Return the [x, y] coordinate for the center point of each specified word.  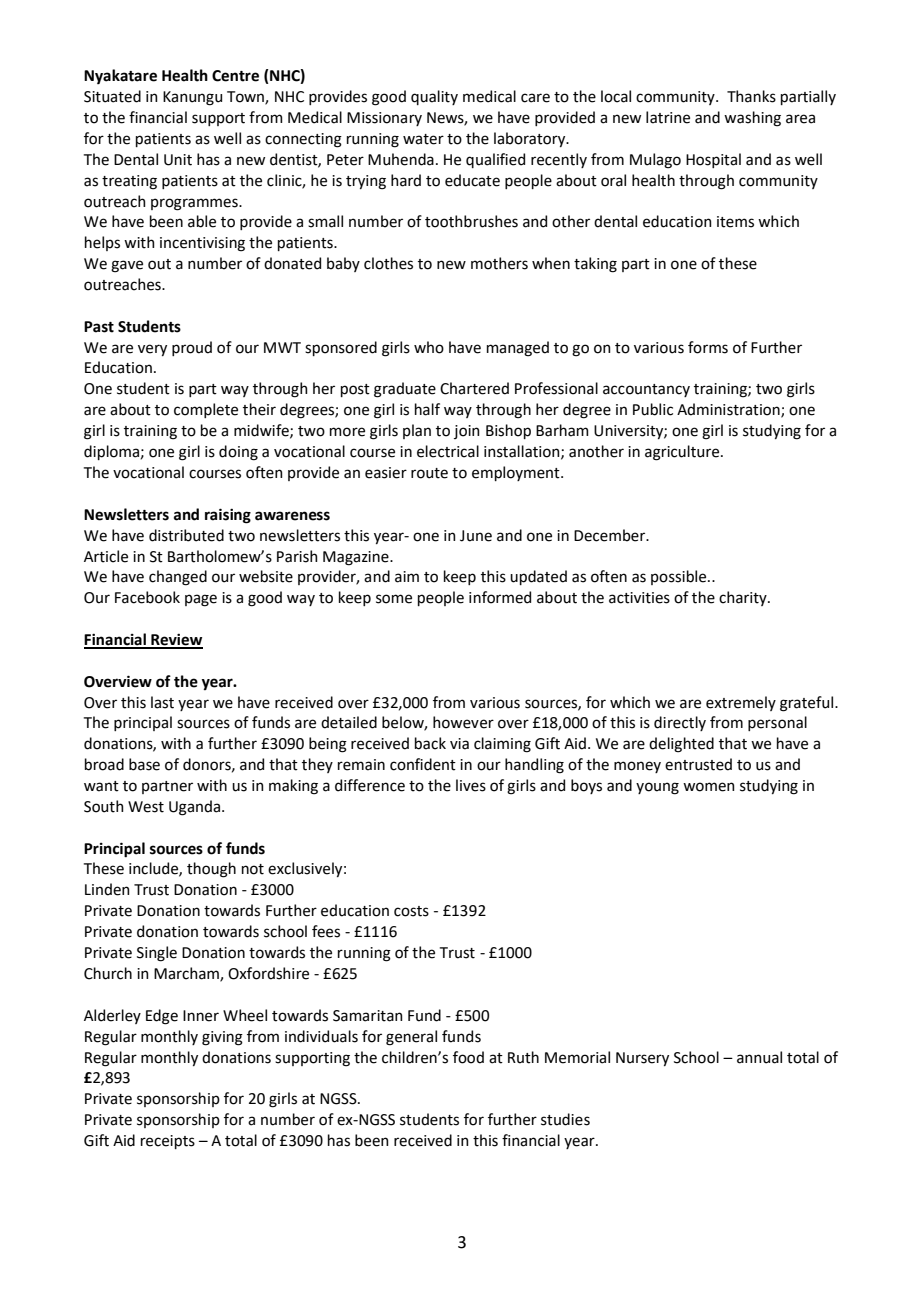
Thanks [751, 96]
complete [206, 410]
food [468, 1057]
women [709, 787]
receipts [168, 1142]
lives [471, 785]
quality [434, 97]
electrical [448, 451]
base [144, 764]
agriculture [683, 453]
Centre [235, 76]
